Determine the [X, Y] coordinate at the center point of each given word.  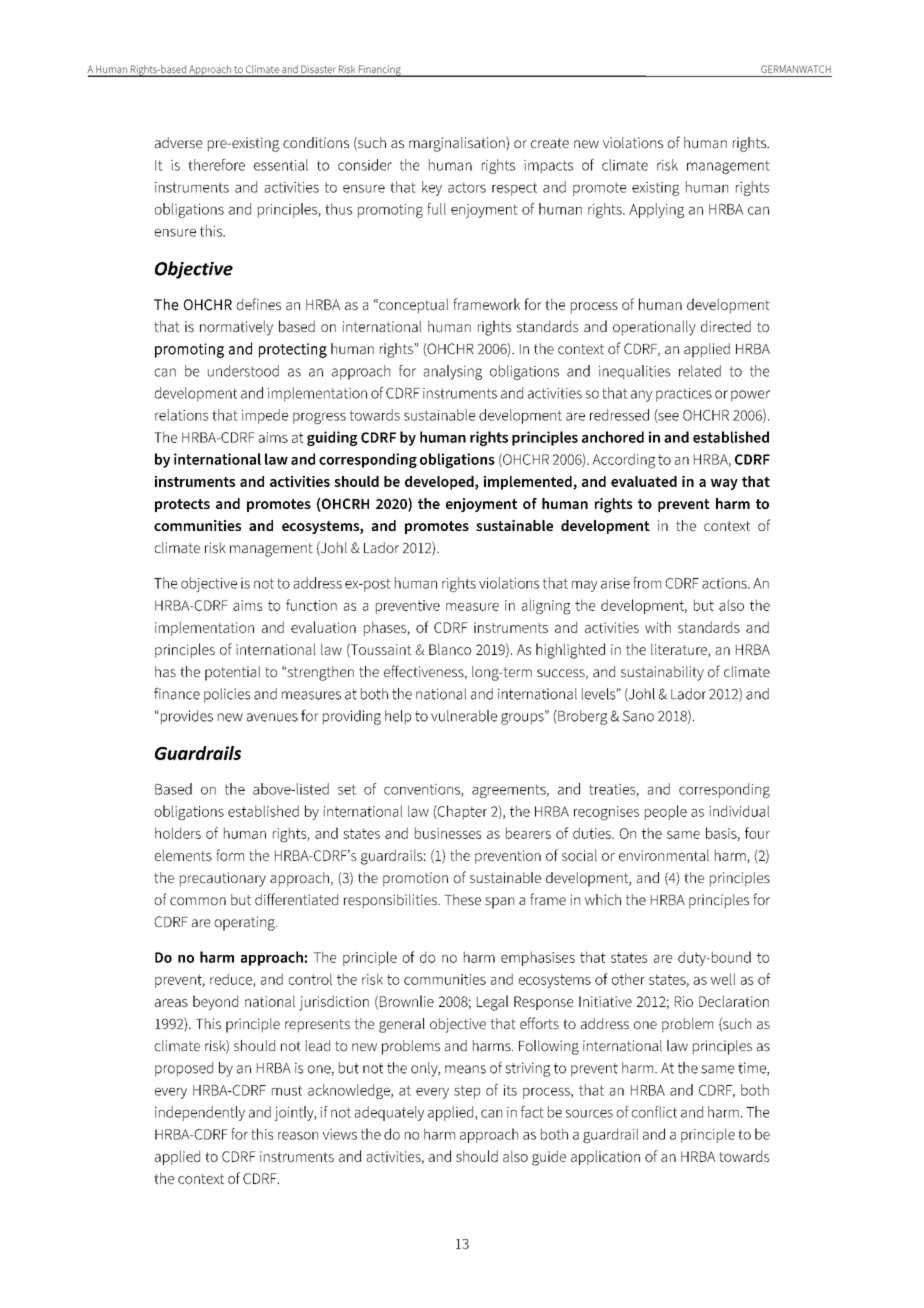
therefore [216, 165]
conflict [654, 1112]
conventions [423, 790]
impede [265, 416]
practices [684, 395]
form [230, 855]
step [467, 1092]
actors [467, 187]
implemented [529, 483]
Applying [656, 210]
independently [200, 1113]
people [666, 812]
